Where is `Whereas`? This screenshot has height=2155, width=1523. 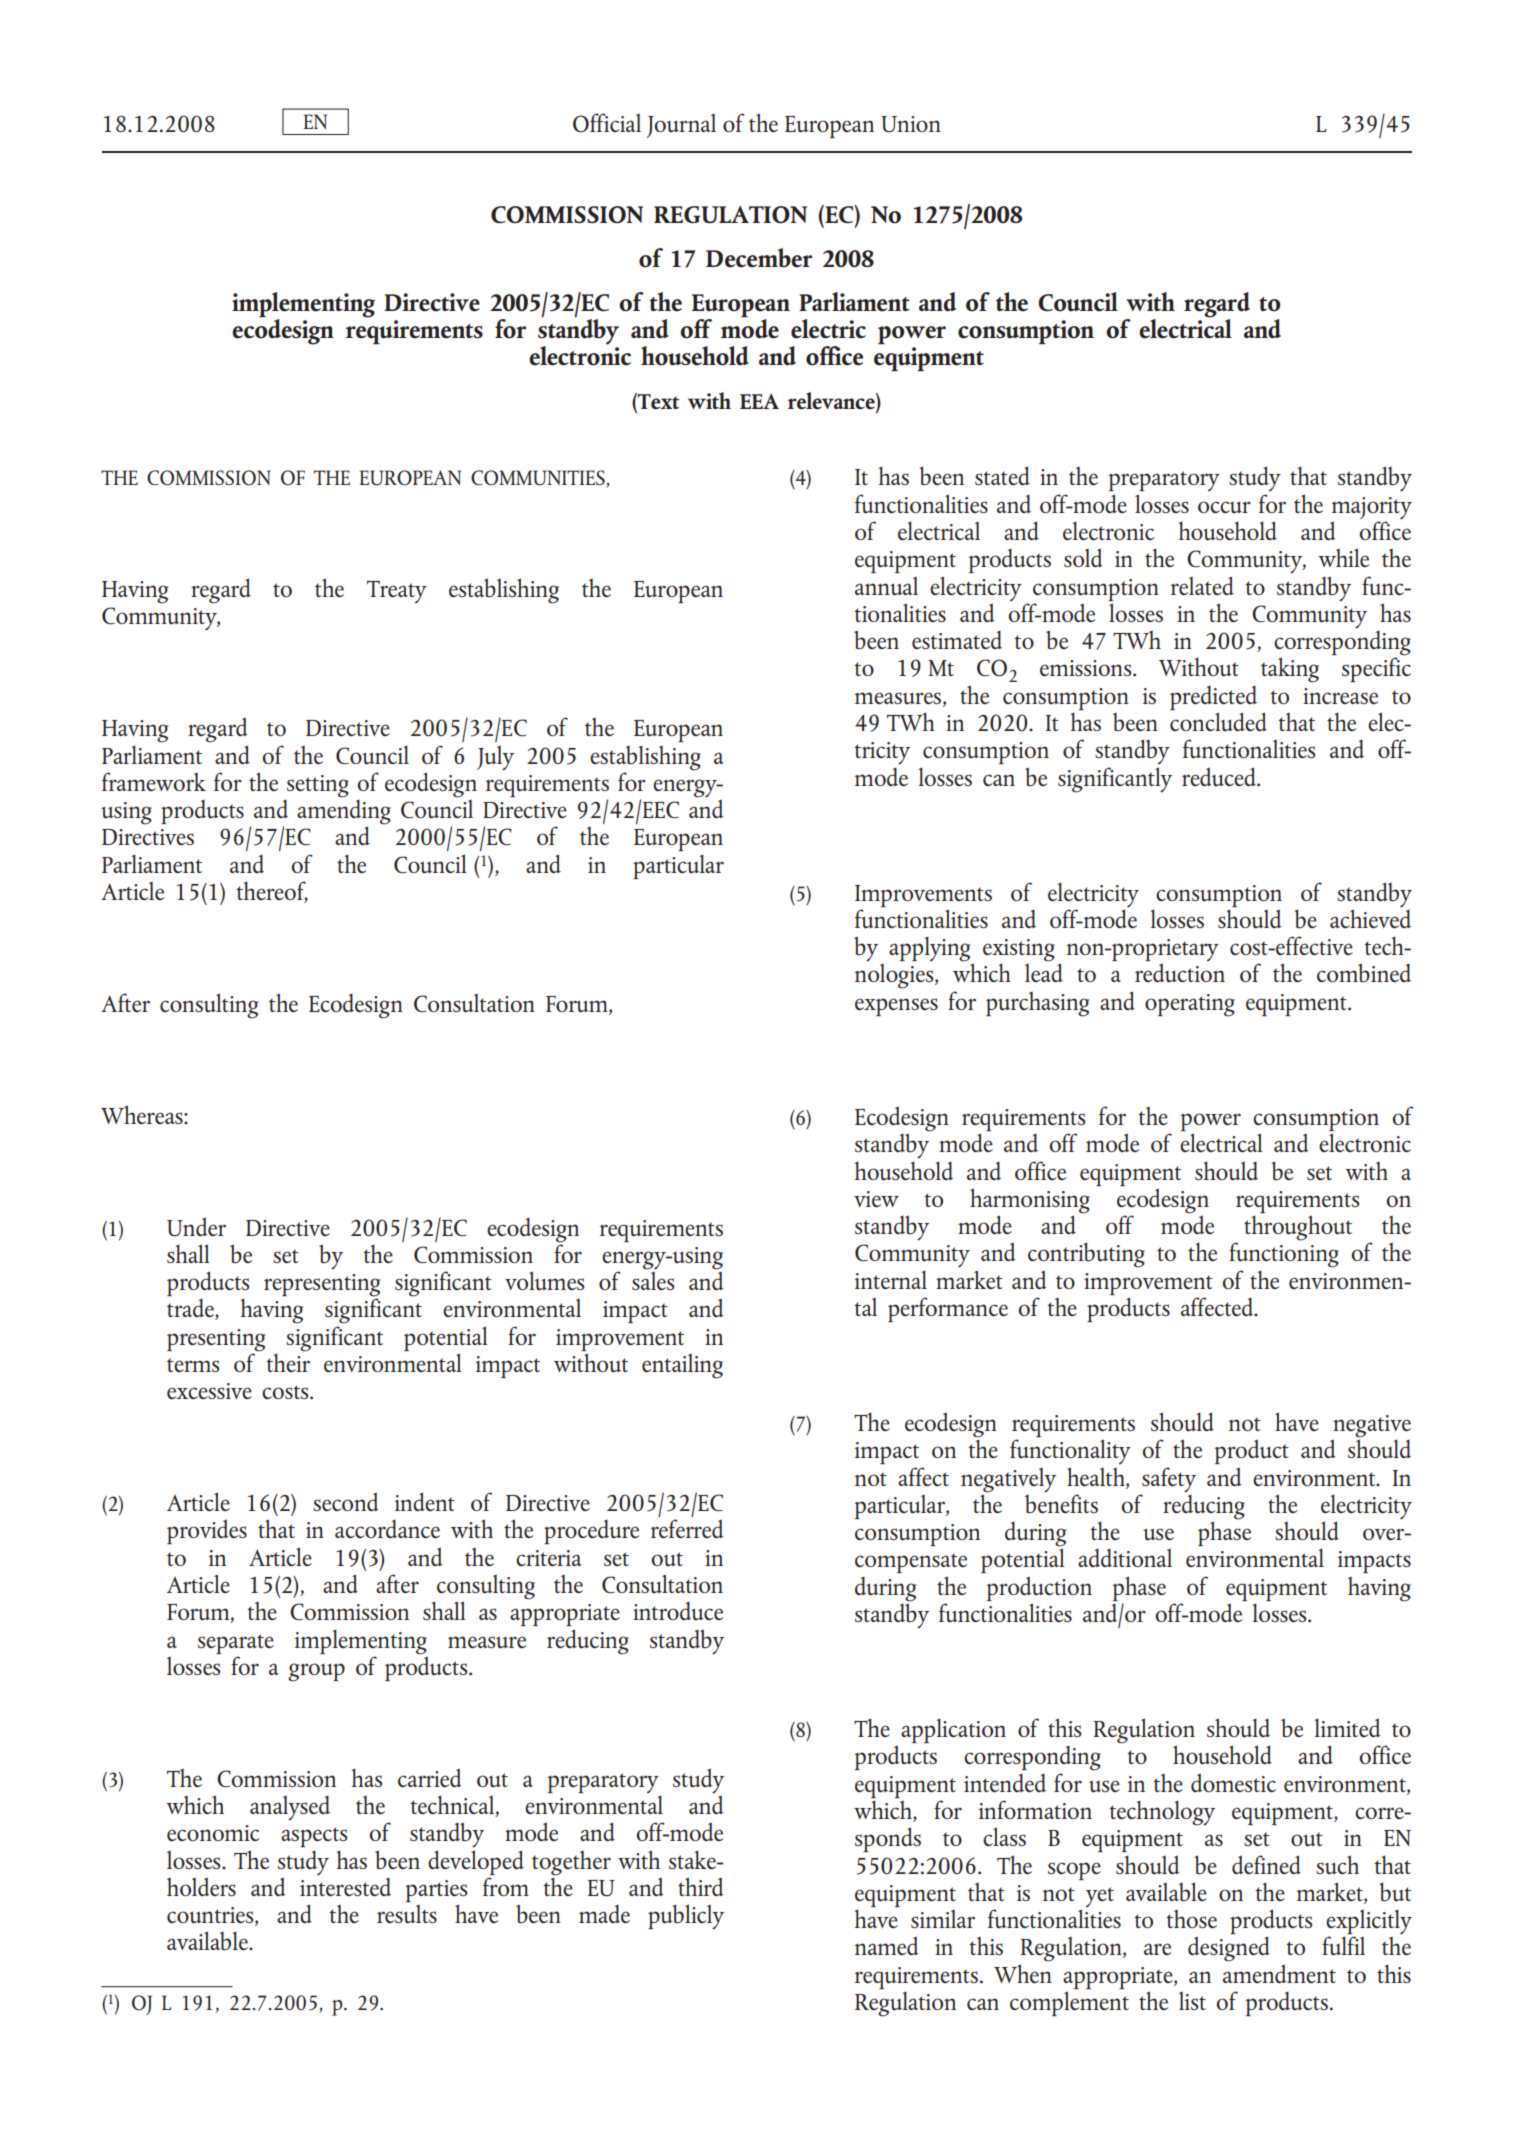 Whereas is located at coordinates (143, 1114).
